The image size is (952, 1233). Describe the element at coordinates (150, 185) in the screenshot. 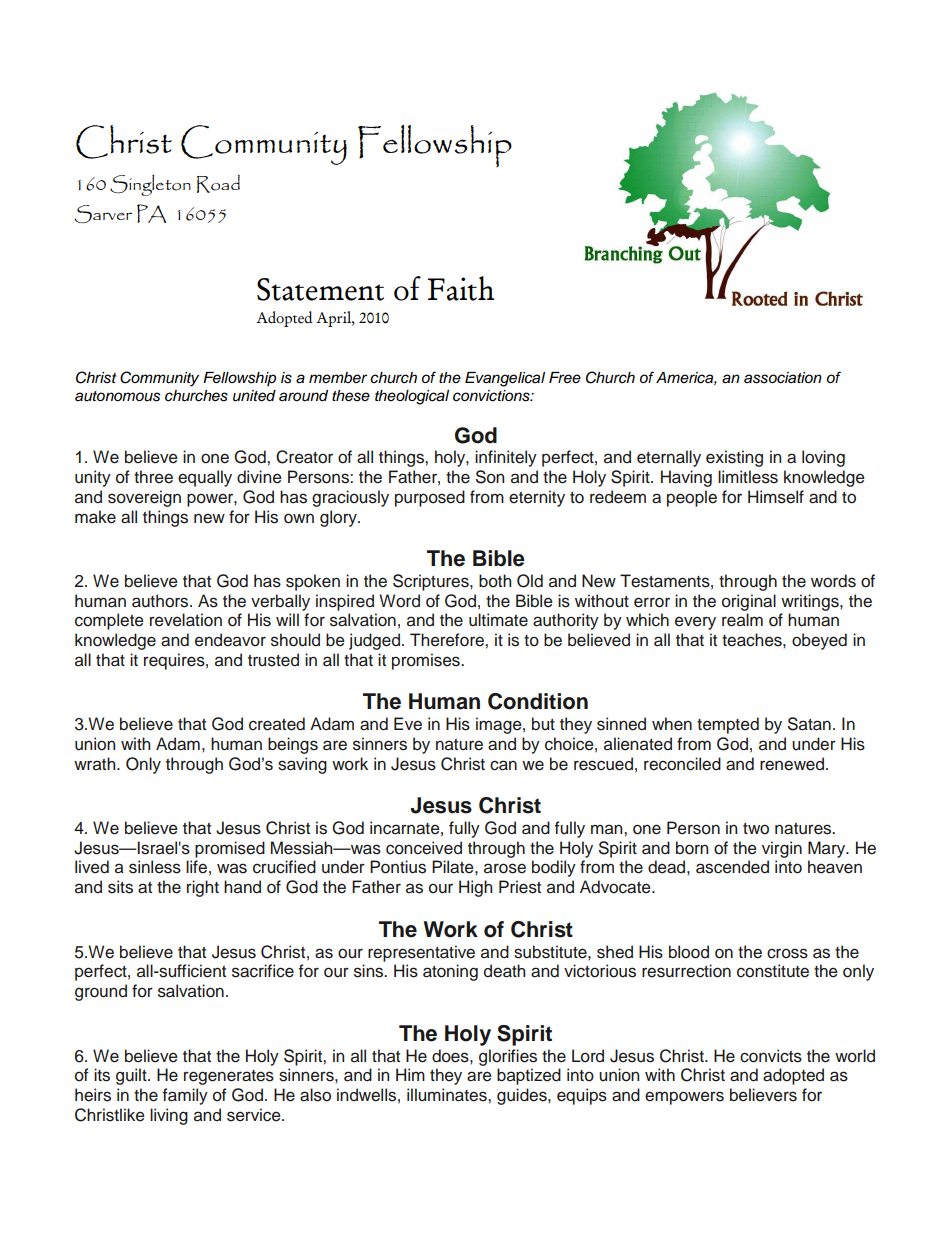

I see `Singleton` at that location.
